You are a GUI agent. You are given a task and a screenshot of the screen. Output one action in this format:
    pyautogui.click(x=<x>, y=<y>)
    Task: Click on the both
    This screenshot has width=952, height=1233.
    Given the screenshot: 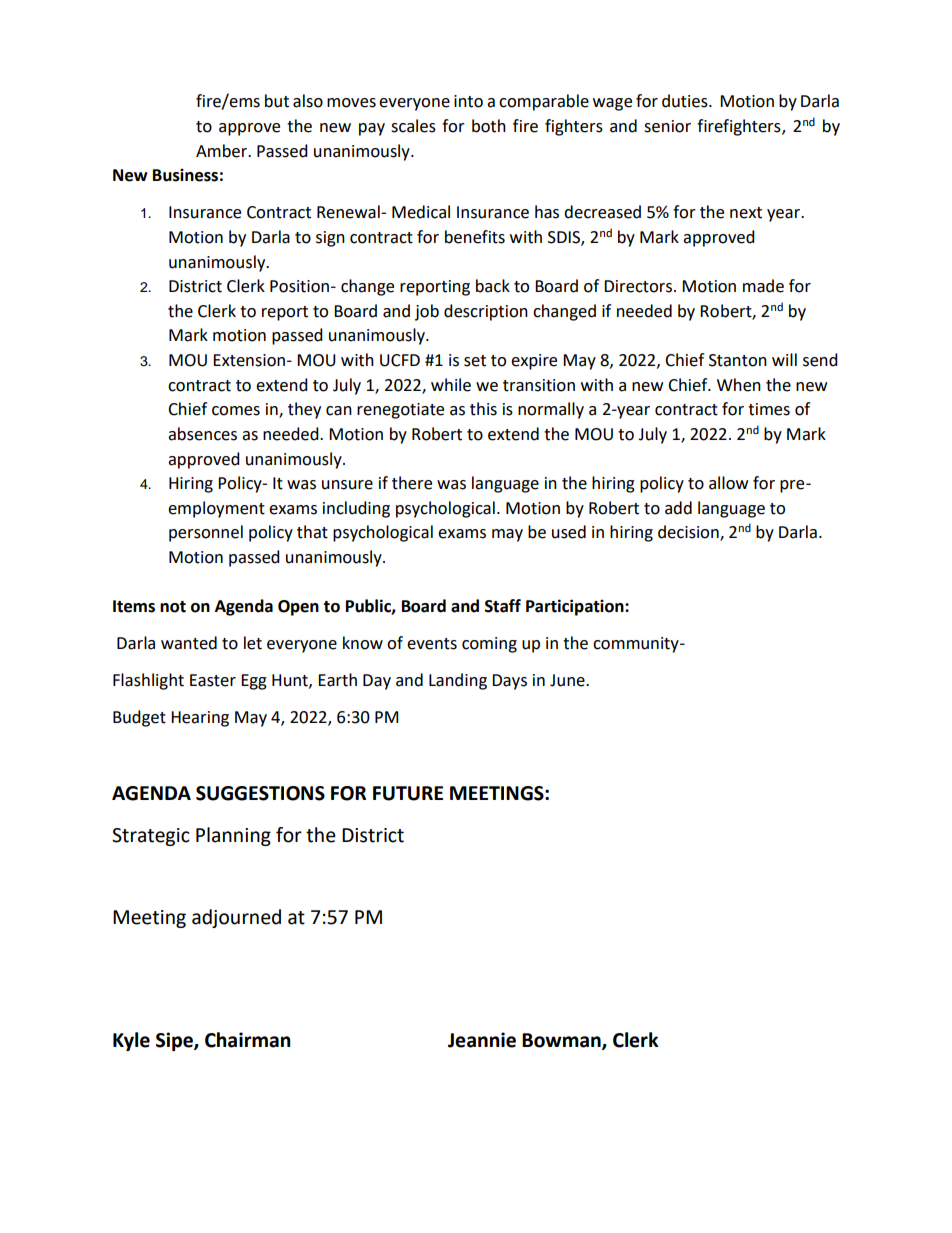 What is the action you would take?
    pyautogui.click(x=489, y=126)
